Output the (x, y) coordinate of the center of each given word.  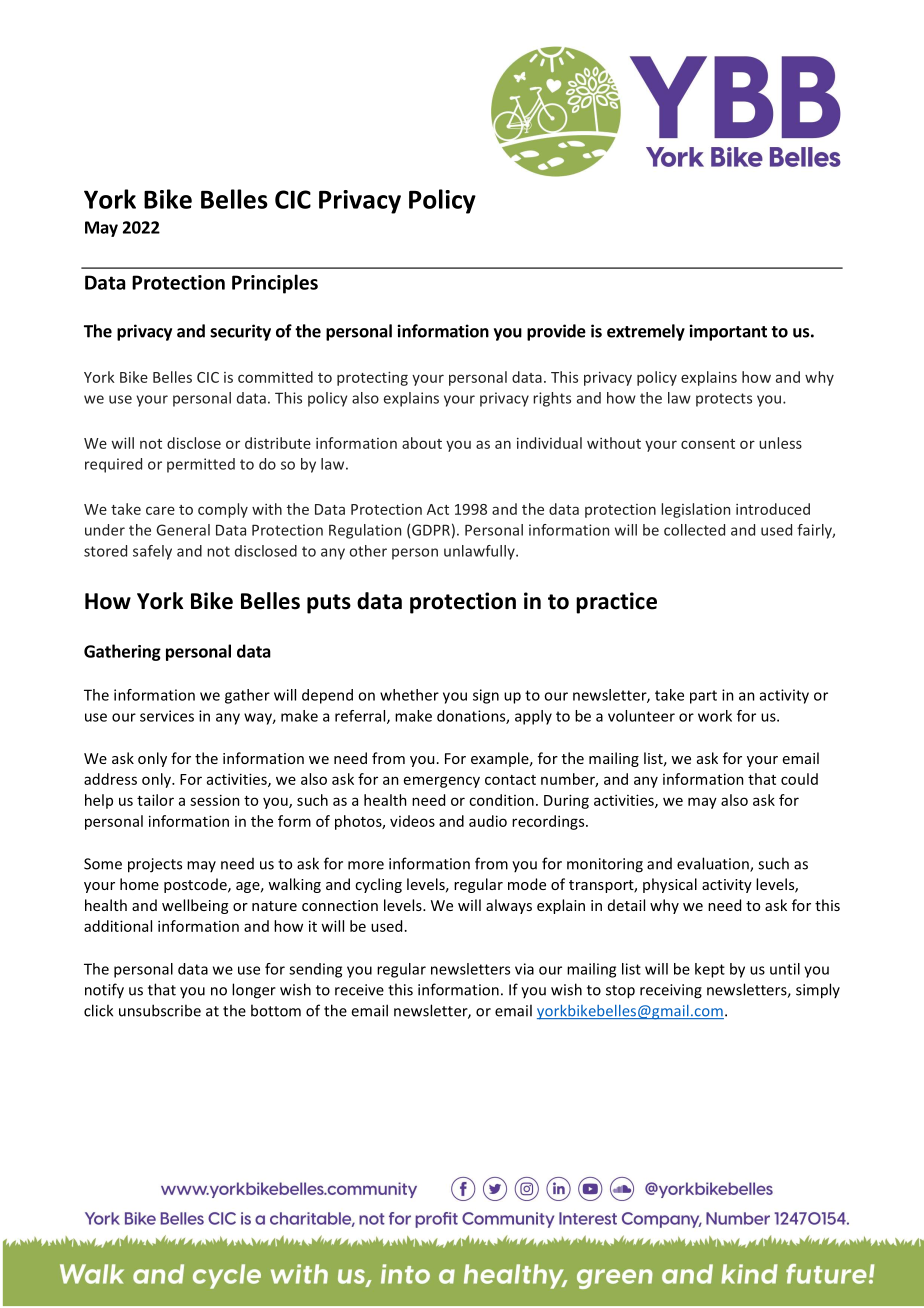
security (240, 332)
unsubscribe (160, 1010)
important (728, 332)
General (183, 530)
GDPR (431, 530)
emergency (442, 782)
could (799, 779)
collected (694, 530)
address (110, 779)
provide (556, 332)
